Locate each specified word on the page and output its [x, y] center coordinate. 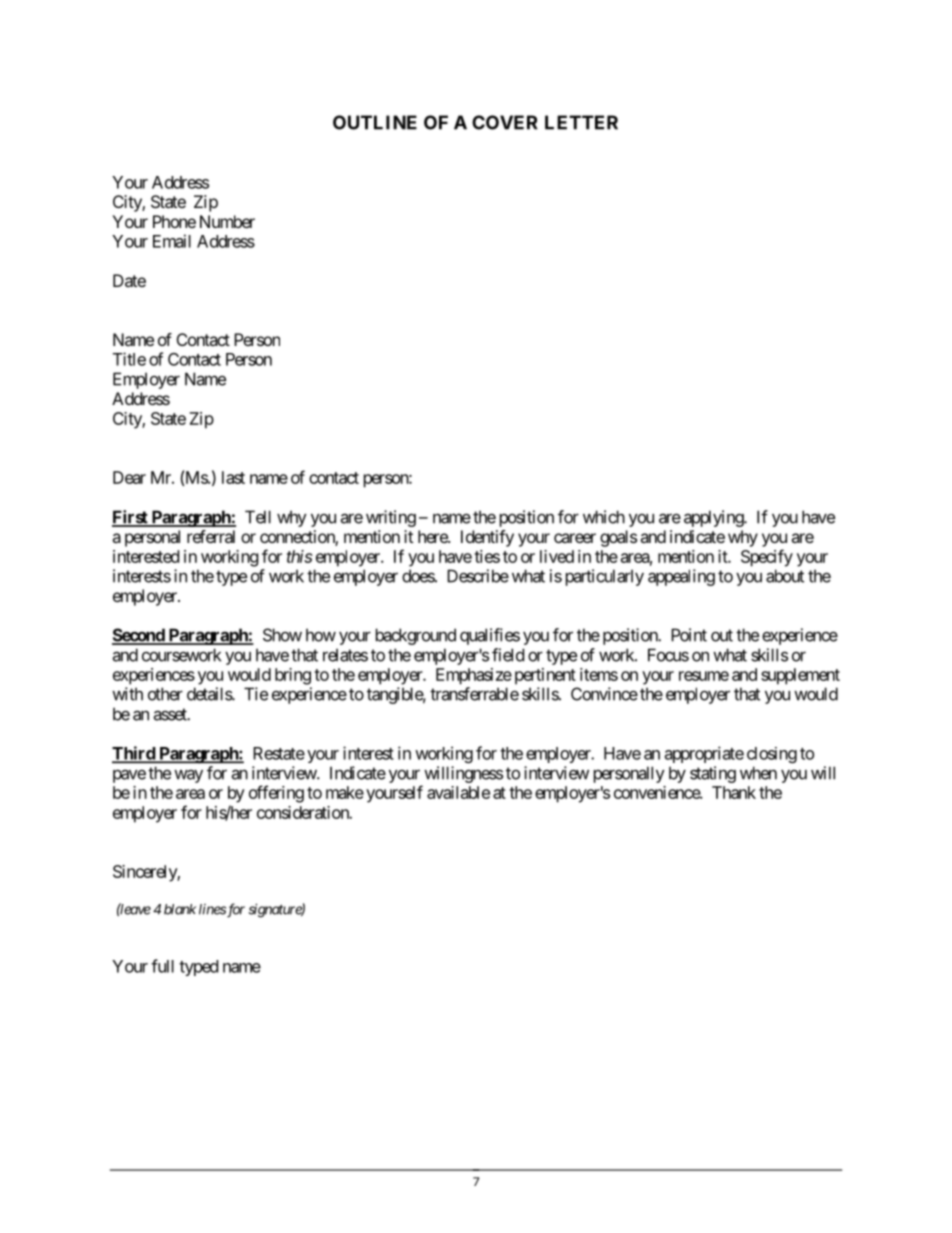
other [165, 694]
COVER [505, 122]
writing [391, 518]
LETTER [581, 122]
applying [714, 518]
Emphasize [474, 676]
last [233, 477]
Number [227, 221]
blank [180, 909]
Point [689, 635]
